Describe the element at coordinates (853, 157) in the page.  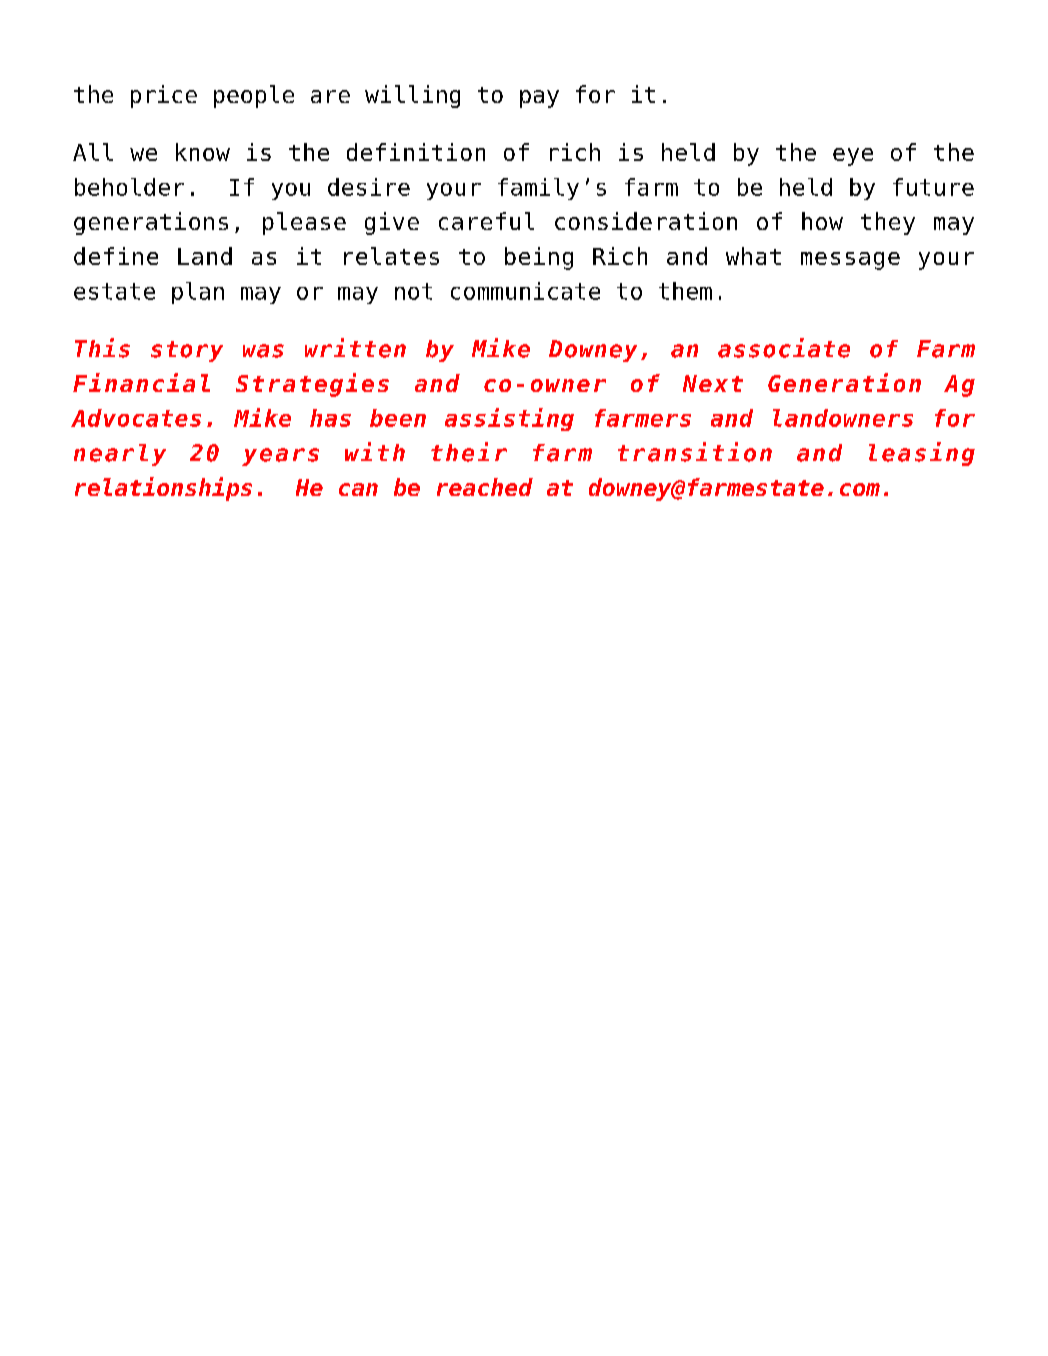
I see `eye` at that location.
